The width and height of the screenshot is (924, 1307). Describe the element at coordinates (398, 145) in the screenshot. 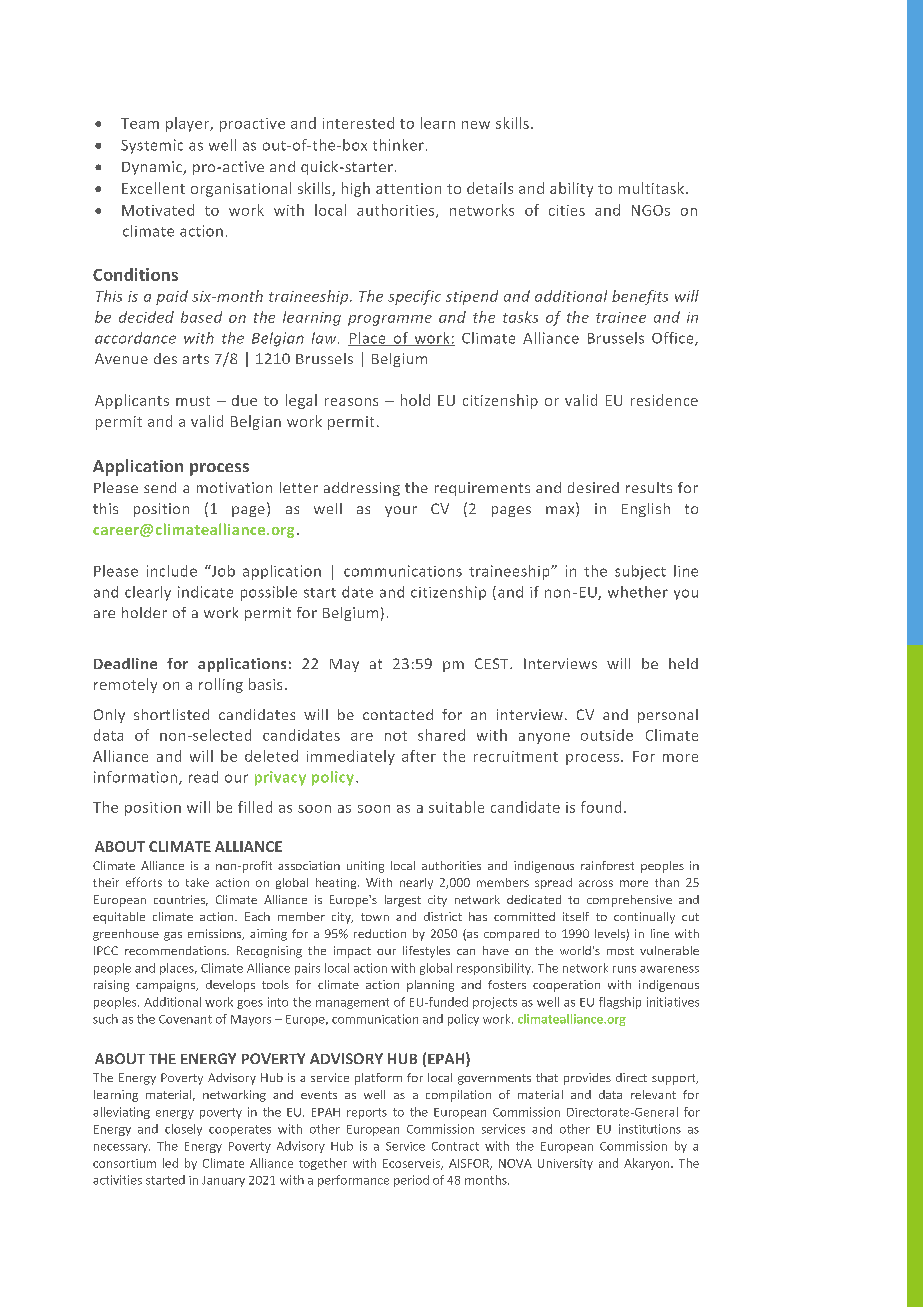

I see `thinker` at that location.
